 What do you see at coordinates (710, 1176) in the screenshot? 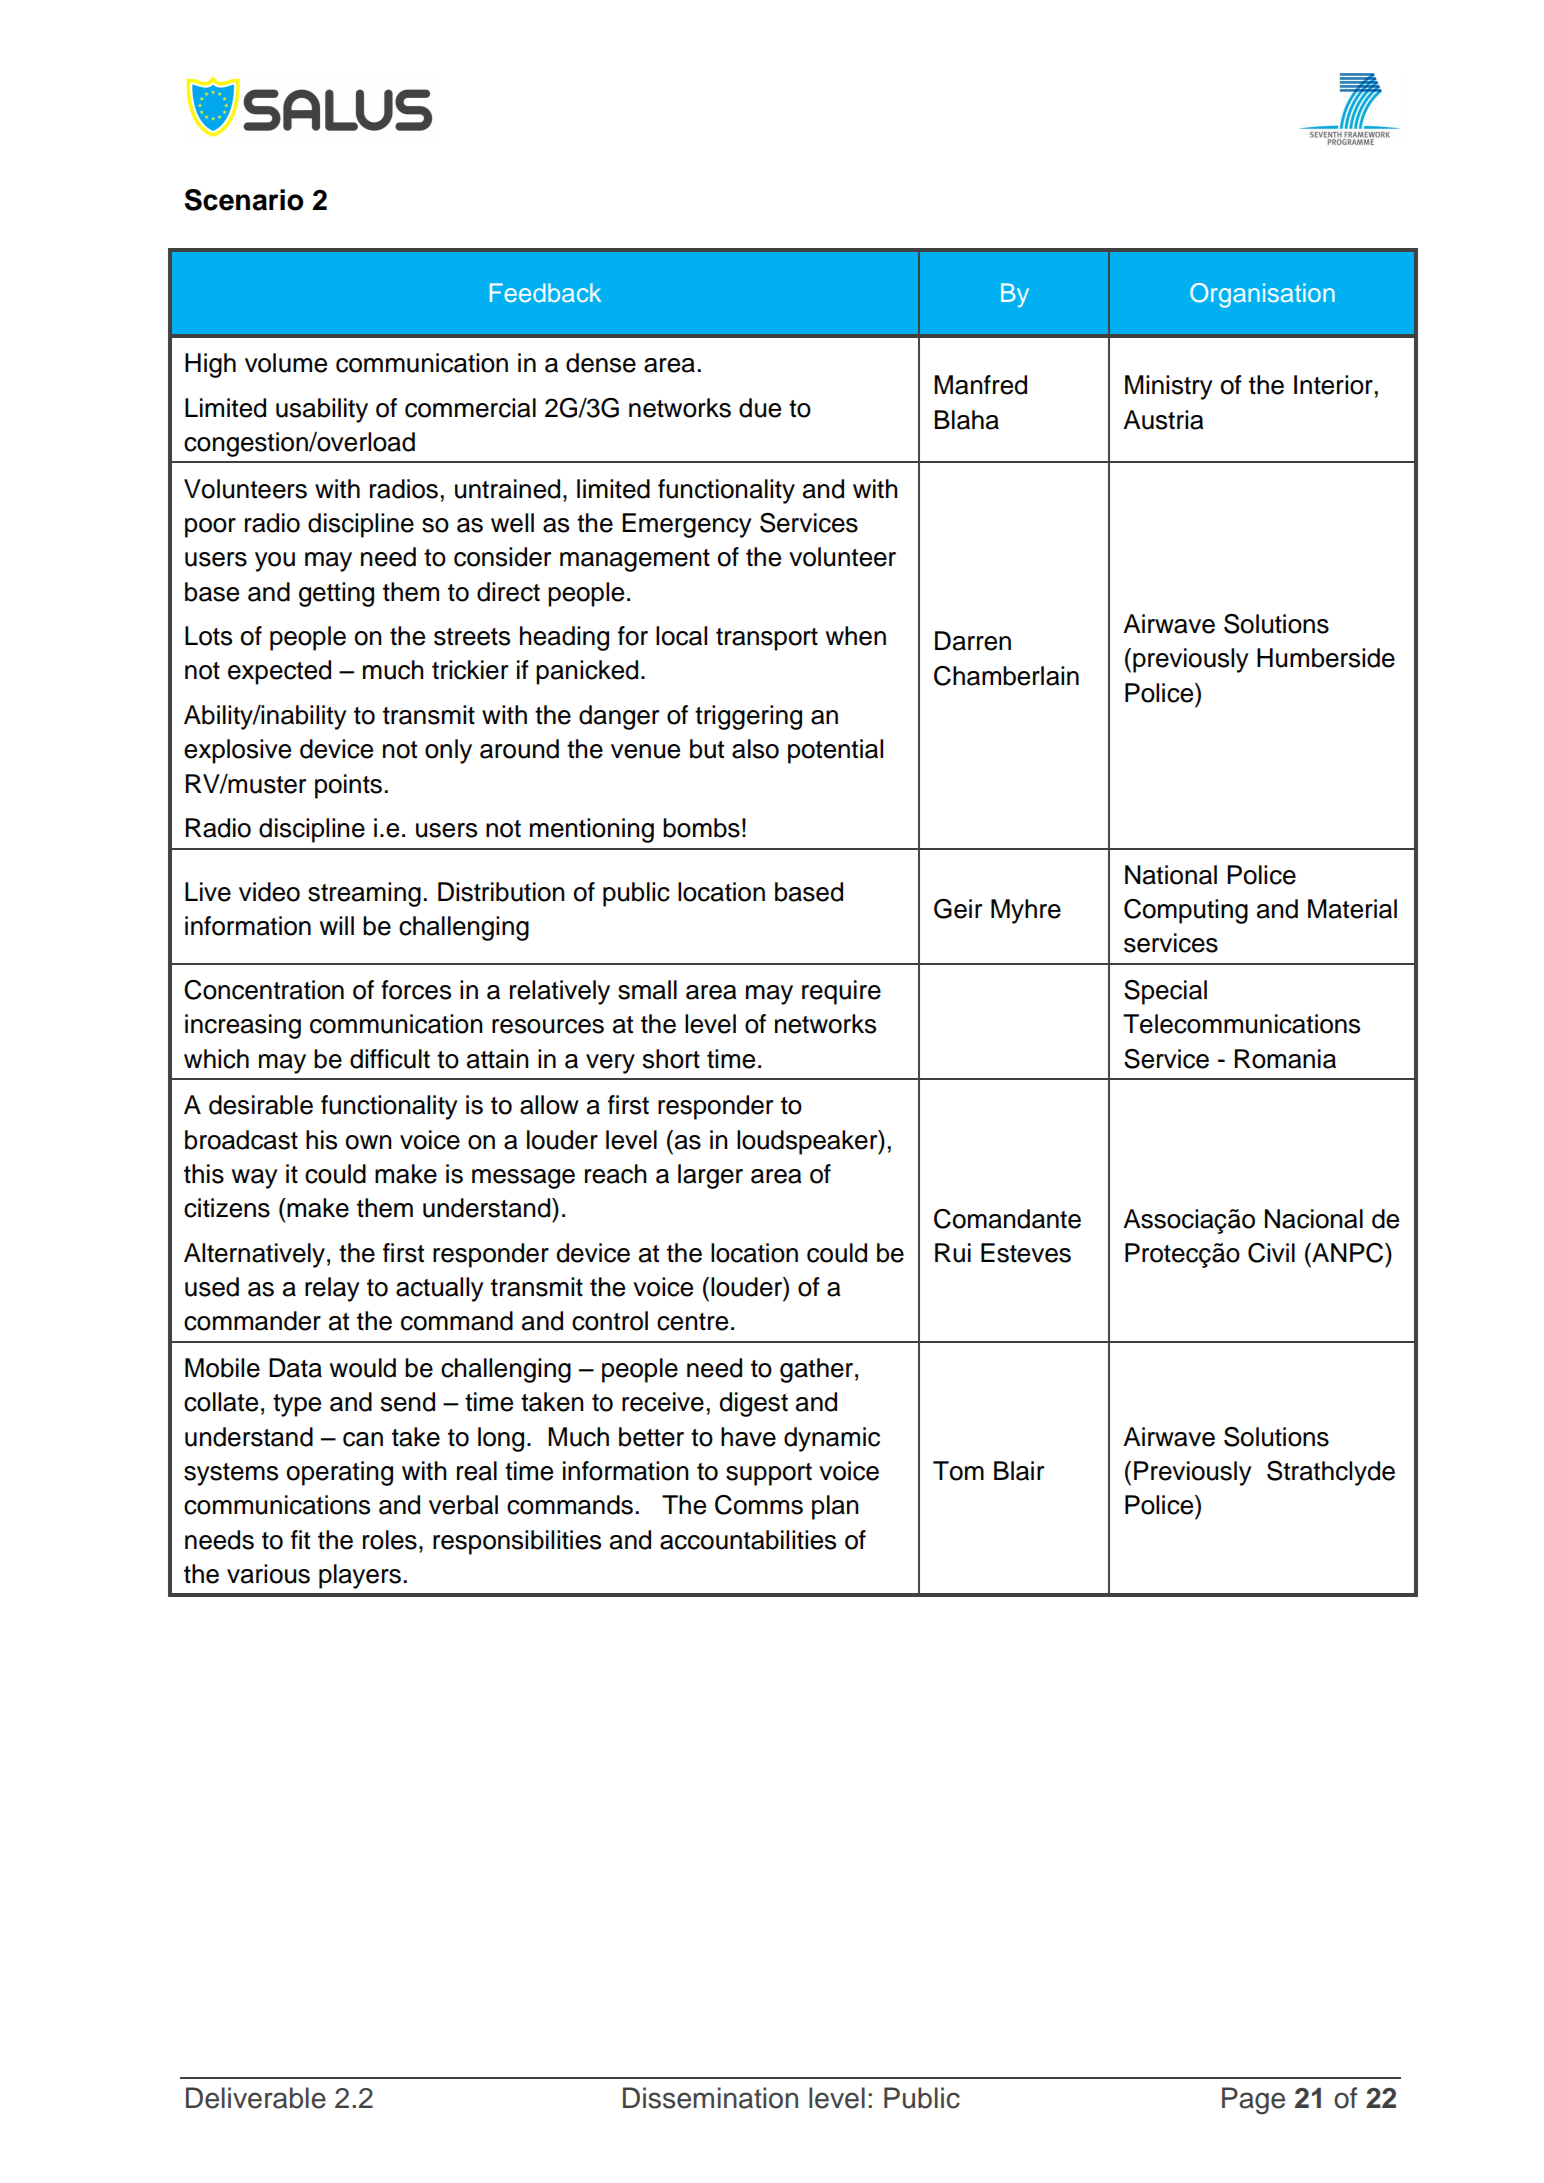
I see `larger` at bounding box center [710, 1176].
